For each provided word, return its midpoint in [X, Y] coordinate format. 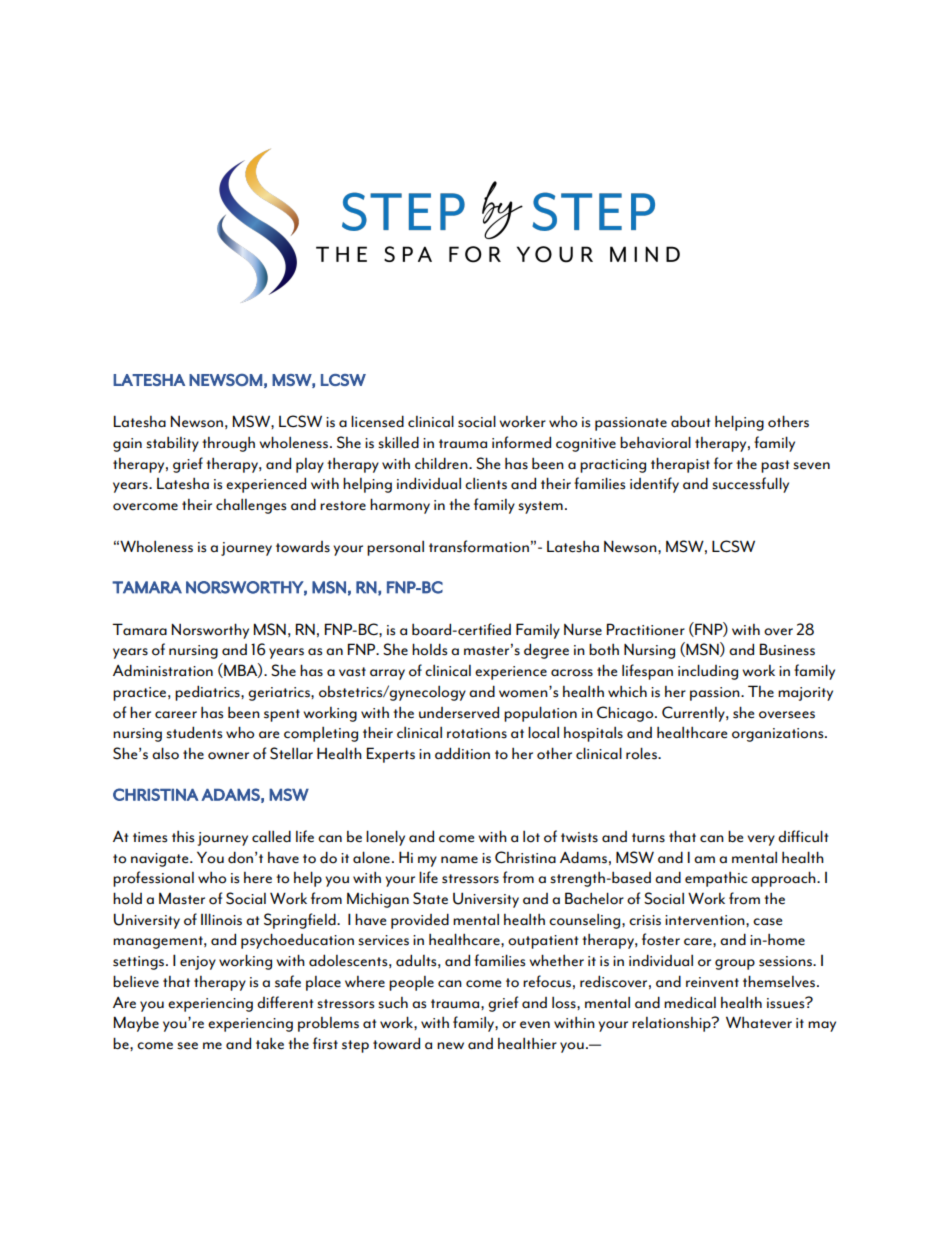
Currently [694, 714]
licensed [377, 421]
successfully [750, 485]
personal [395, 548]
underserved [459, 712]
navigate [161, 860]
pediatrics [208, 693]
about [690, 422]
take [270, 1043]
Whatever [759, 1022]
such [393, 1003]
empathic [716, 879]
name [459, 859]
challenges [251, 506]
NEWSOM [225, 380]
